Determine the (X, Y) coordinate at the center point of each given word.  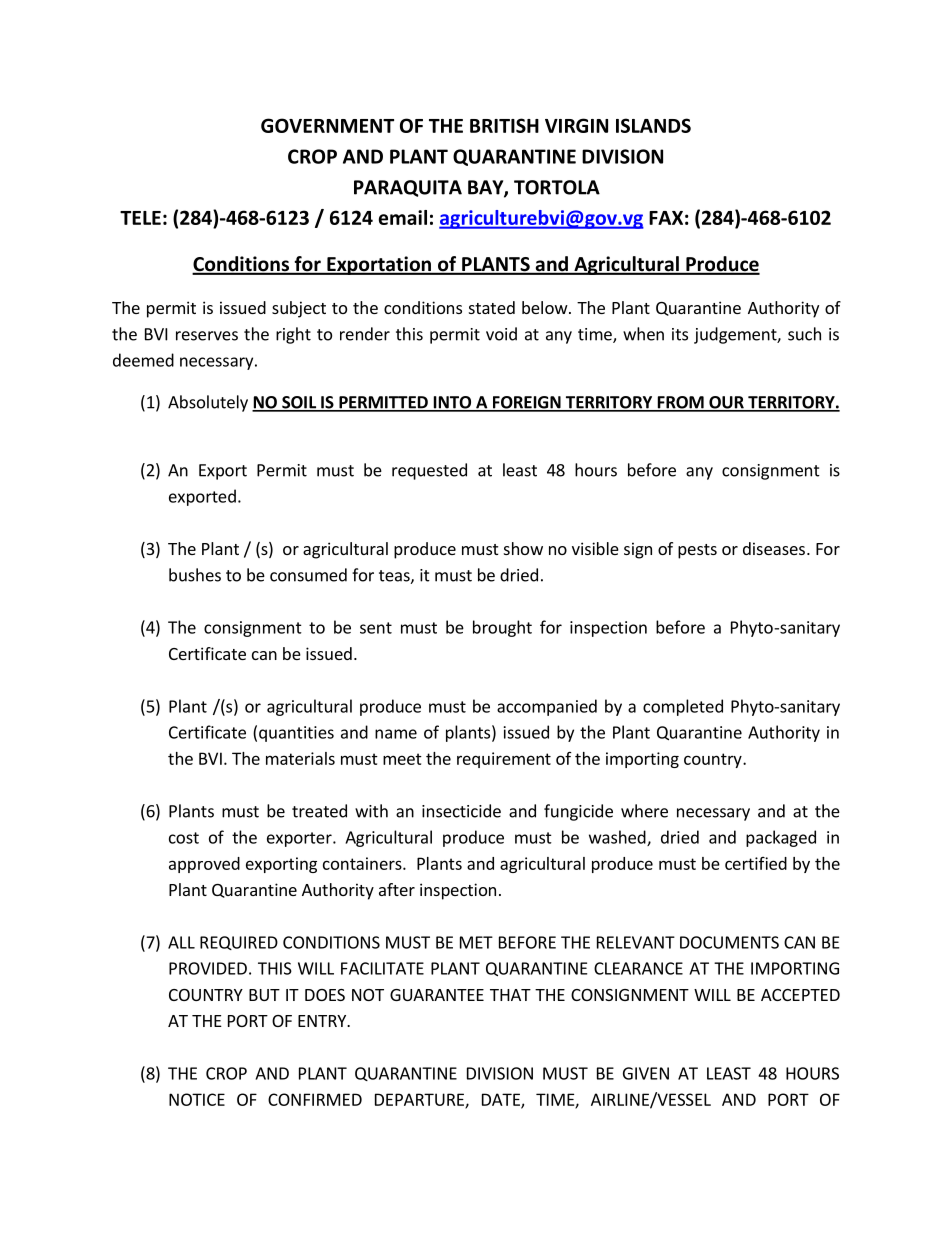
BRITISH (504, 125)
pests (697, 551)
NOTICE (197, 1099)
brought (502, 628)
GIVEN (646, 1073)
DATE (502, 1100)
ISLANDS (653, 125)
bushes (195, 575)
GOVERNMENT (327, 125)
